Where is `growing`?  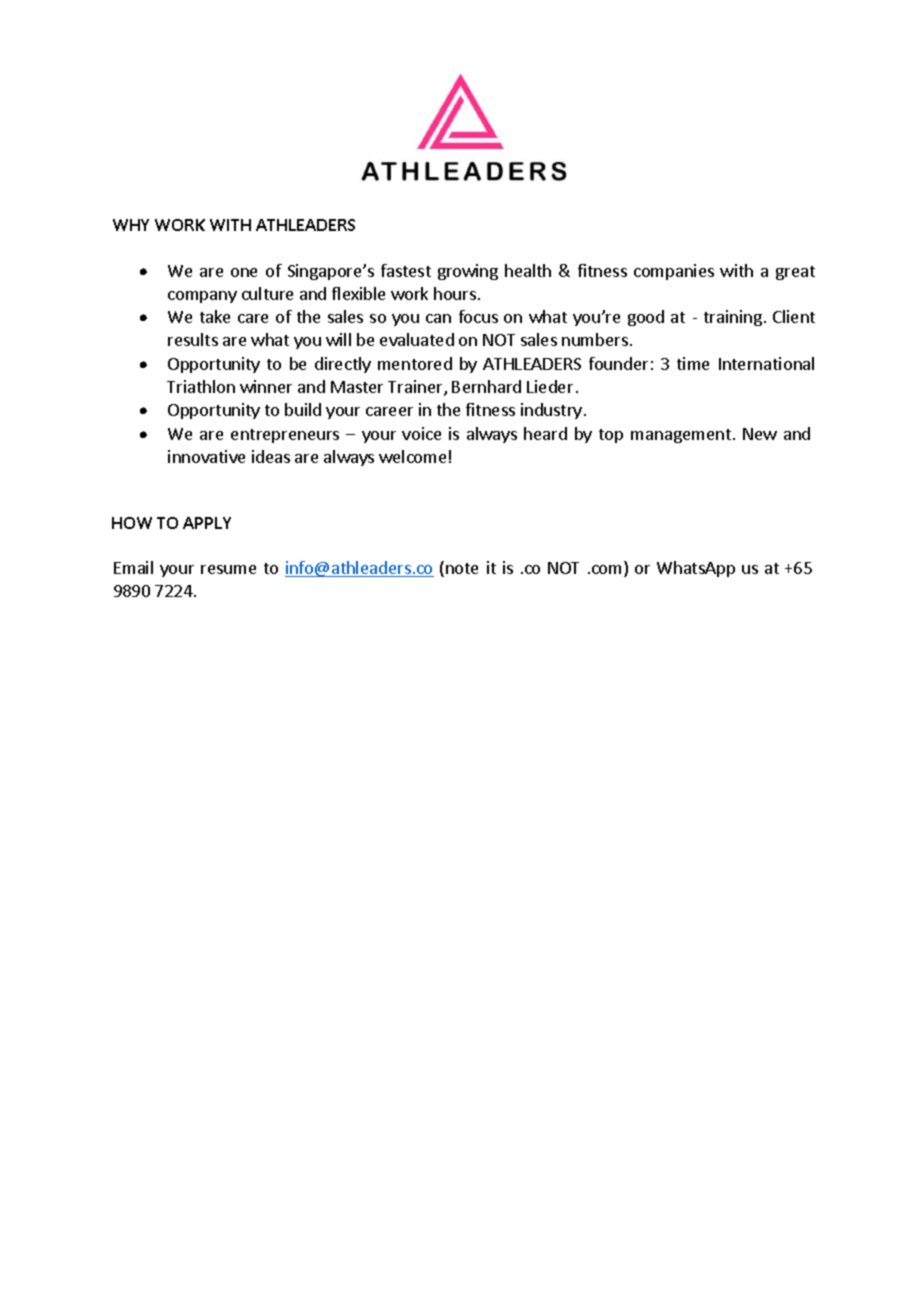
growing is located at coordinates (468, 272).
